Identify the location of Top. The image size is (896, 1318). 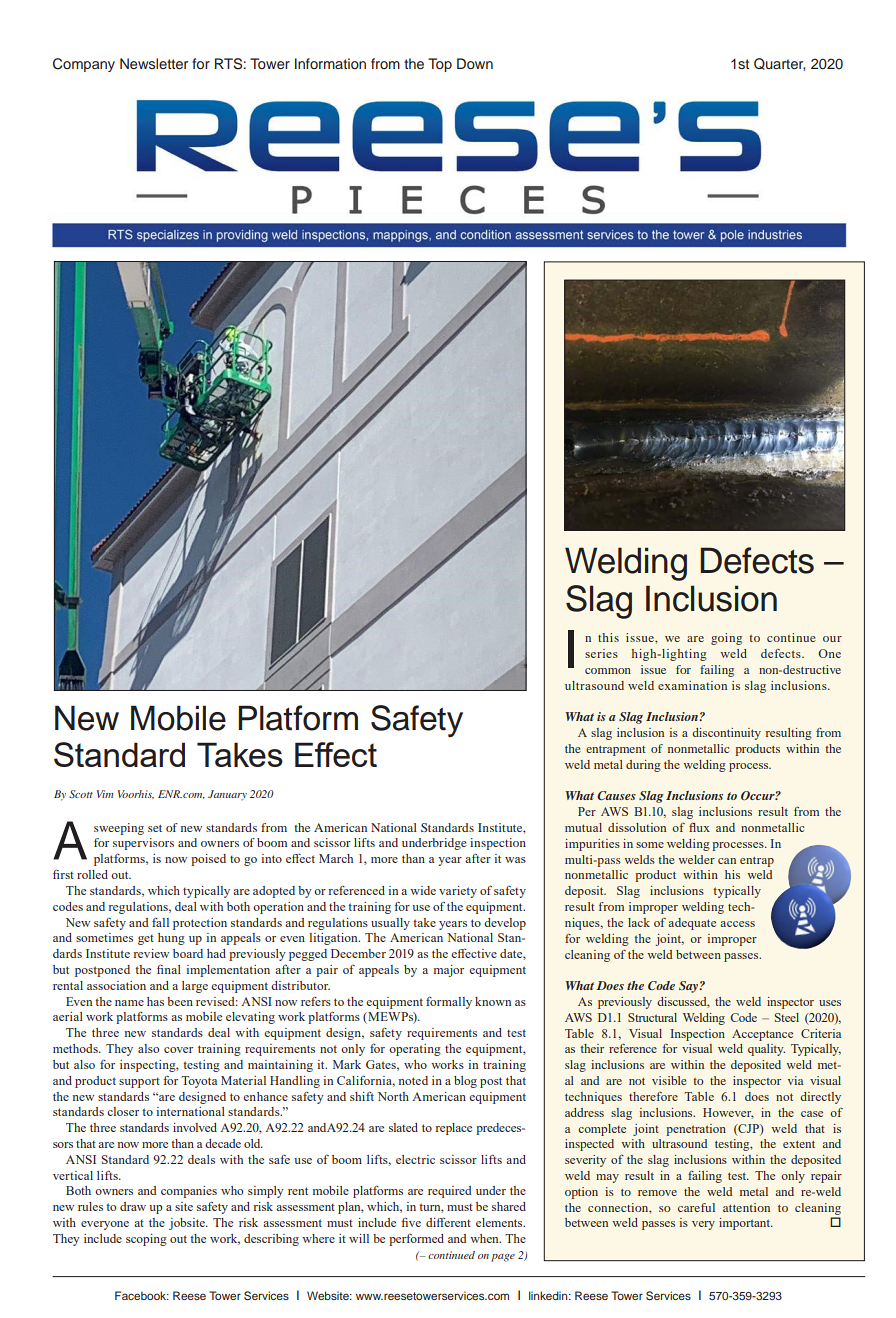
(440, 65).
